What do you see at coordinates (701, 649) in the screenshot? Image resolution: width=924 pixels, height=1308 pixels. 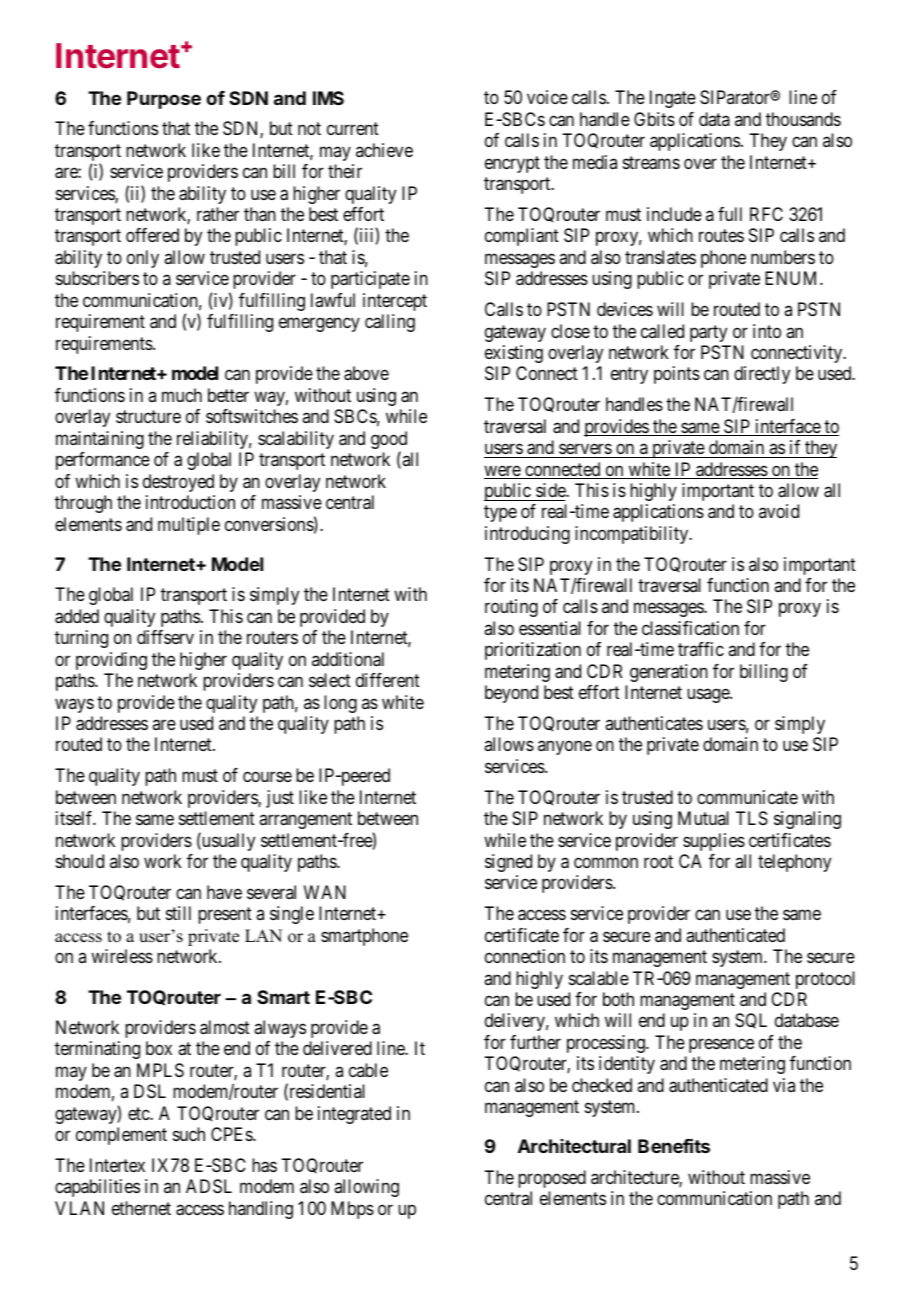 I see `traffic` at bounding box center [701, 649].
